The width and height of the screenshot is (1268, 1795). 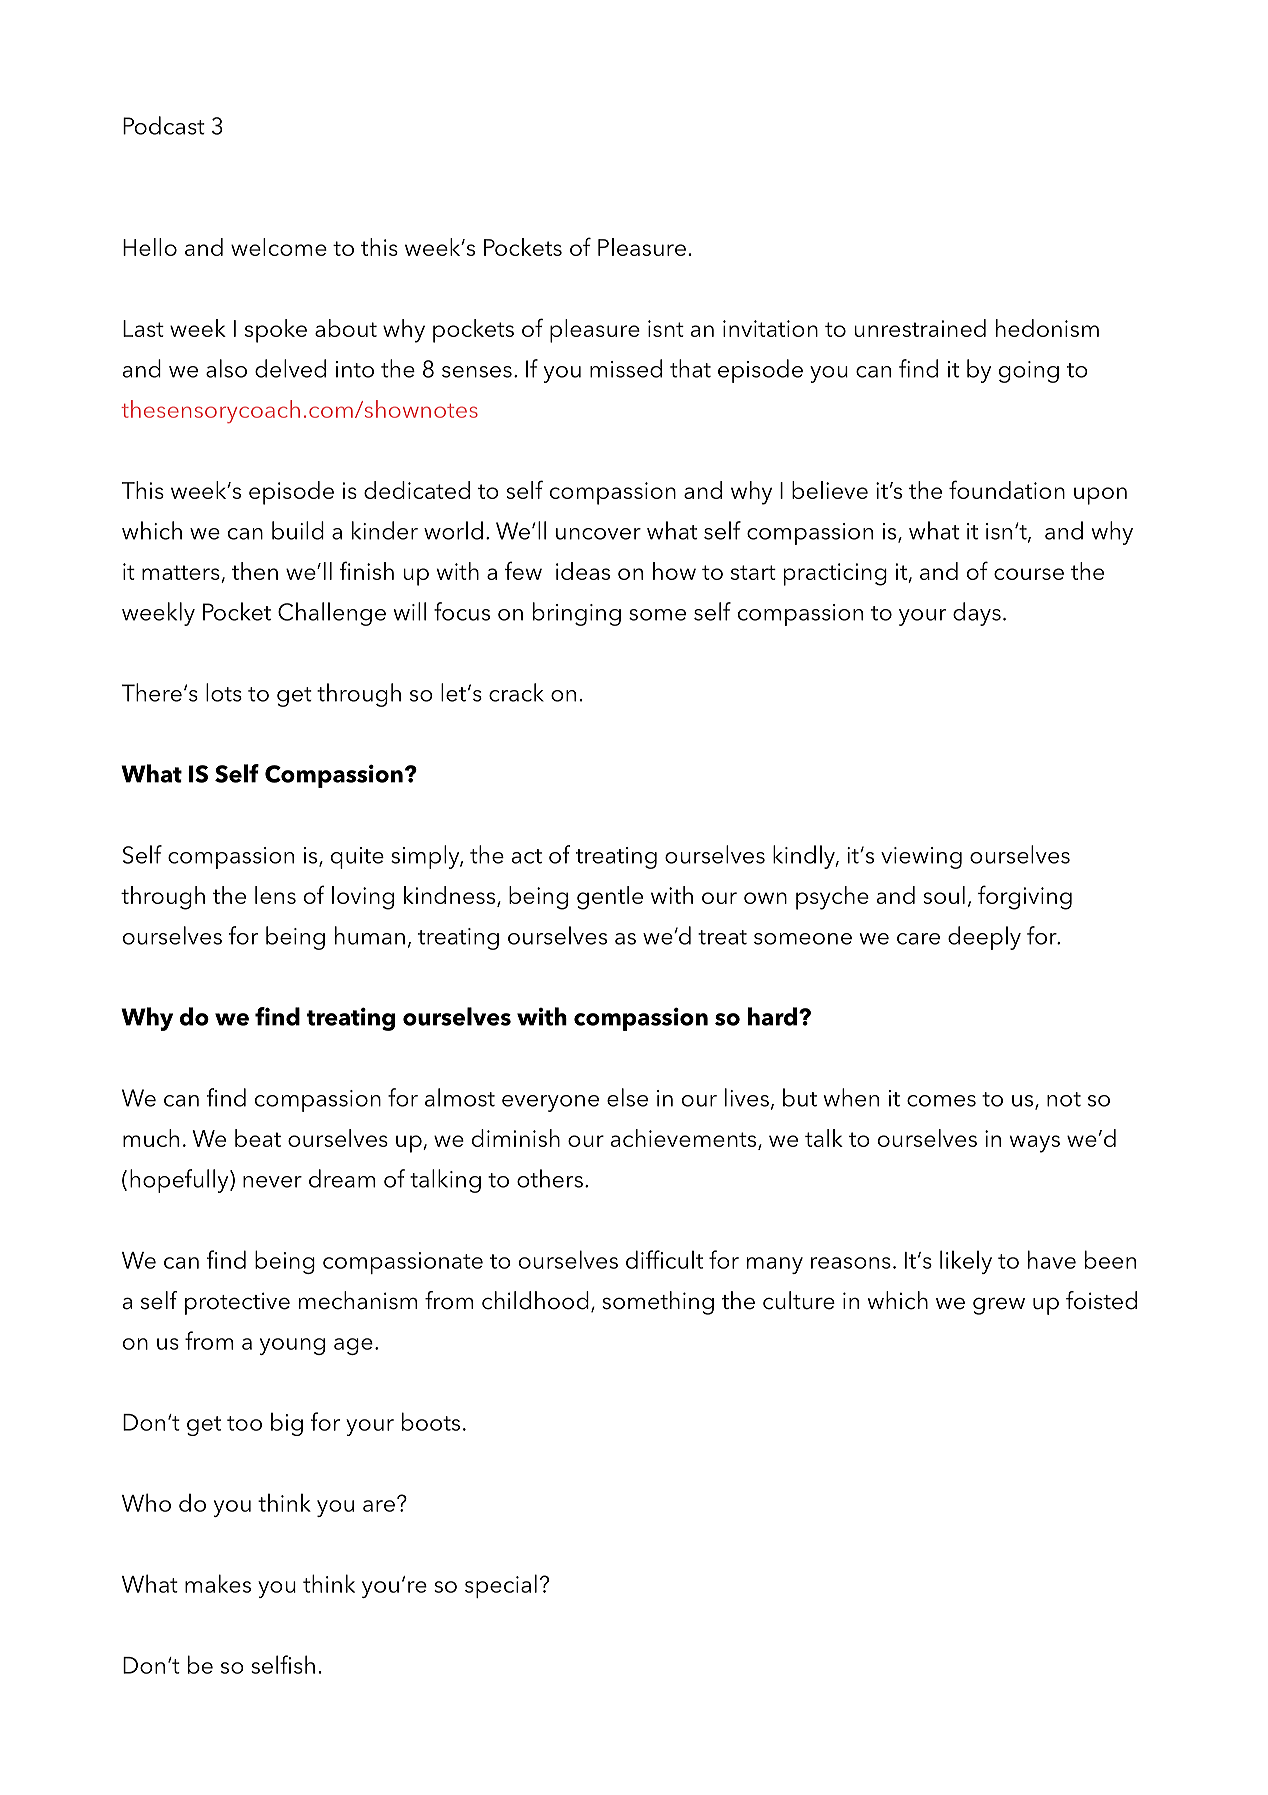 What do you see at coordinates (666, 328) in the screenshot?
I see `isnt` at bounding box center [666, 328].
